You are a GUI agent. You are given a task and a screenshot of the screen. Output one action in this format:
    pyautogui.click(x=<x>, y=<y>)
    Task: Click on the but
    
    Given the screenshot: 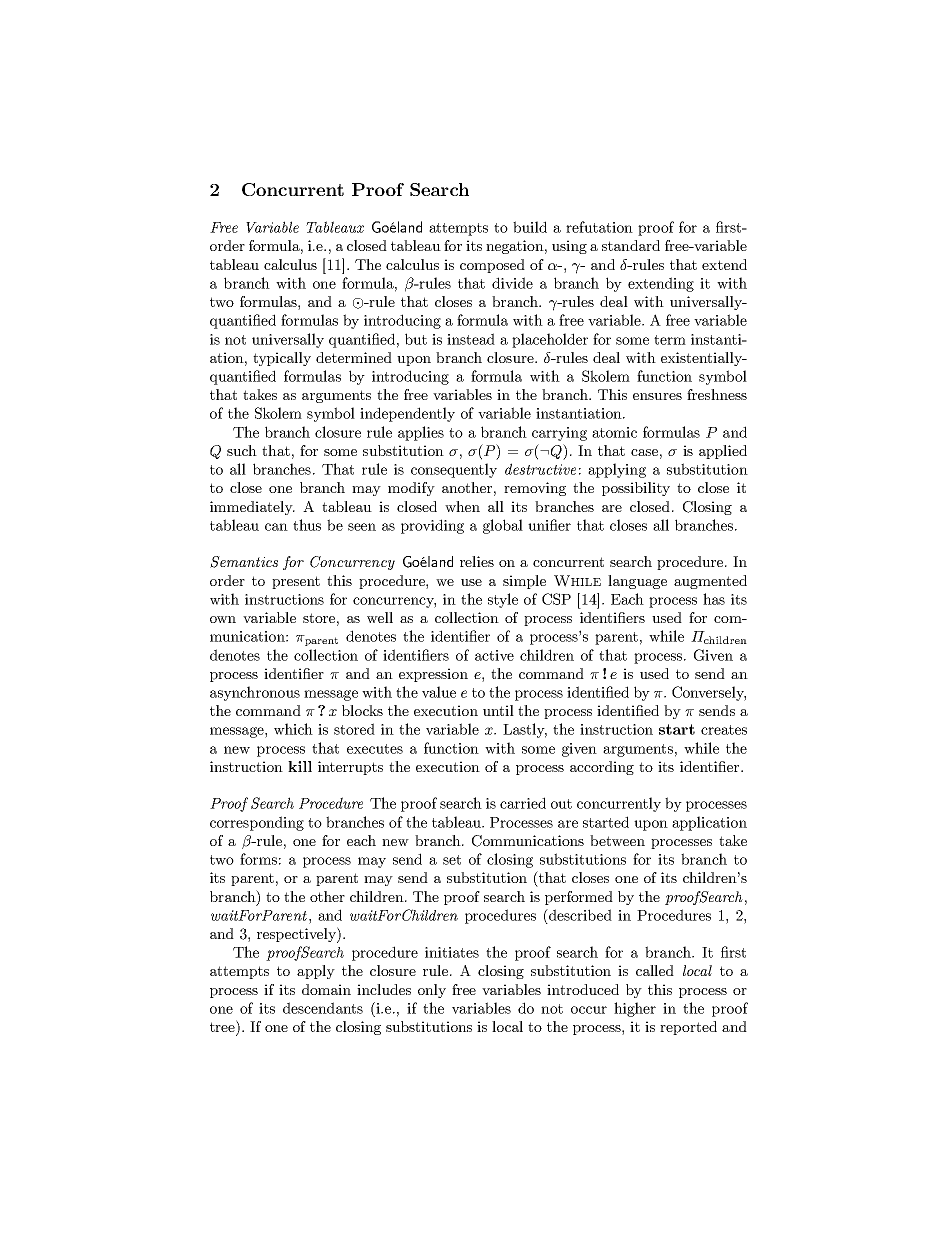 What is the action you would take?
    pyautogui.click(x=416, y=339)
